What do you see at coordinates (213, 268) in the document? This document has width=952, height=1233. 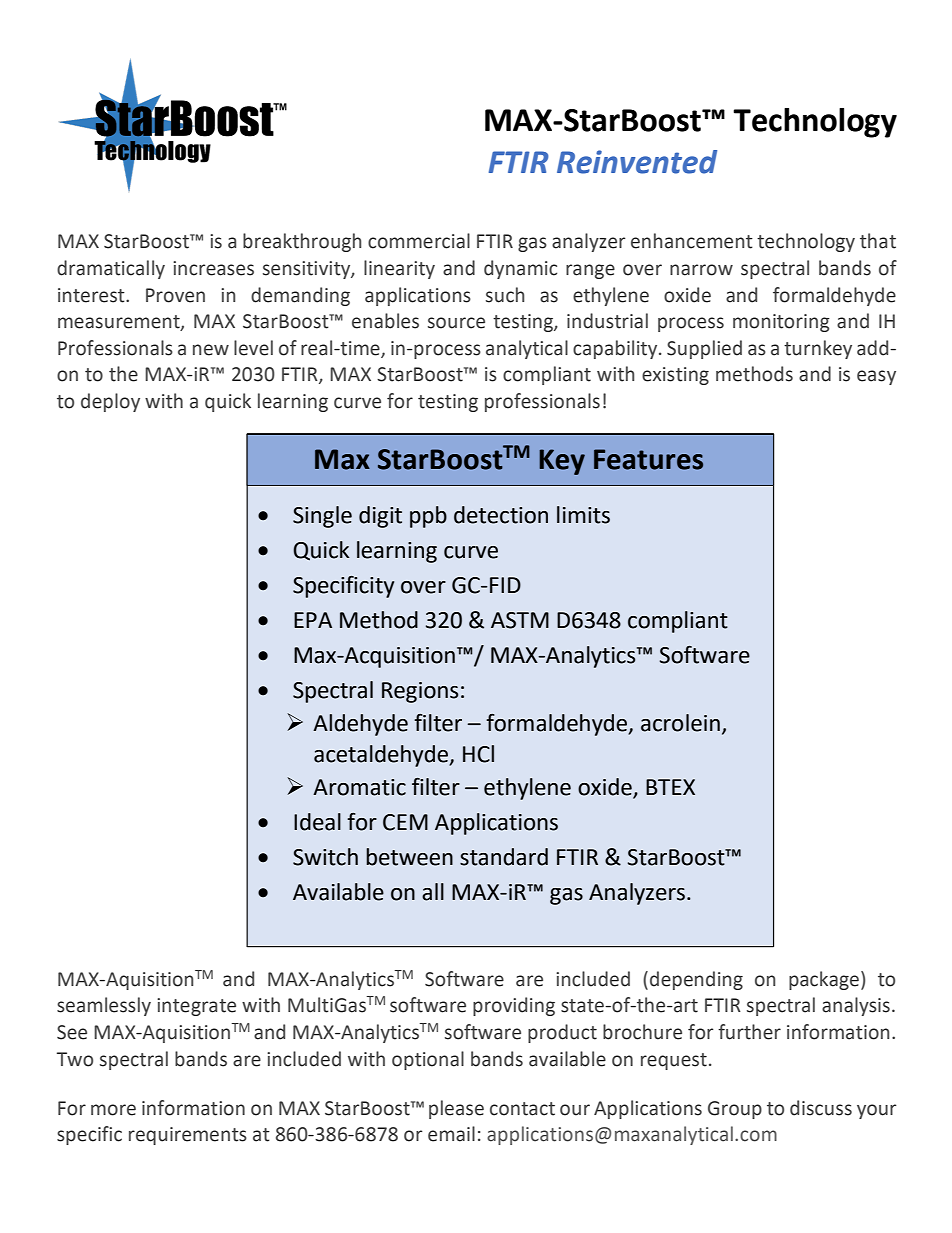 I see `increases` at bounding box center [213, 268].
